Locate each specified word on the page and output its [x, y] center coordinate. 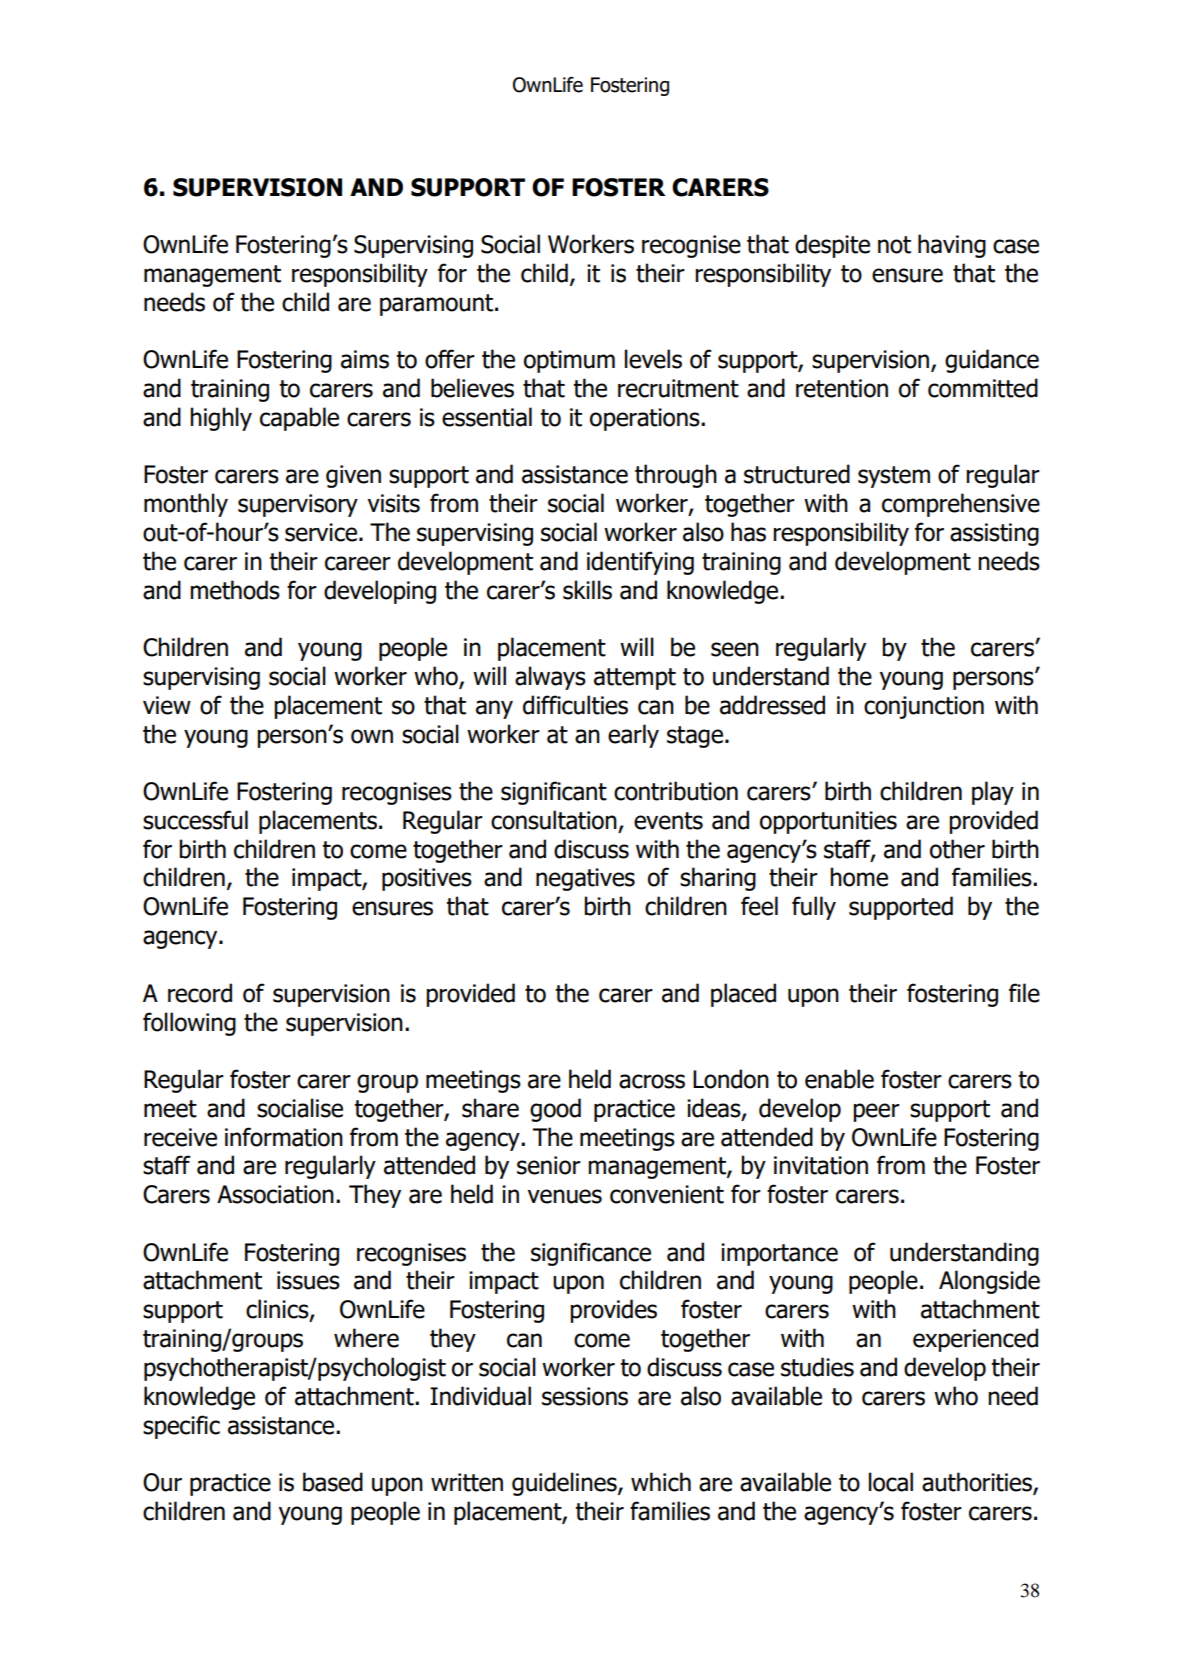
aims [365, 359]
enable [839, 1079]
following [189, 1024]
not [894, 245]
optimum [569, 361]
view [167, 705]
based [333, 1482]
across [652, 1081]
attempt [635, 679]
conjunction [924, 707]
